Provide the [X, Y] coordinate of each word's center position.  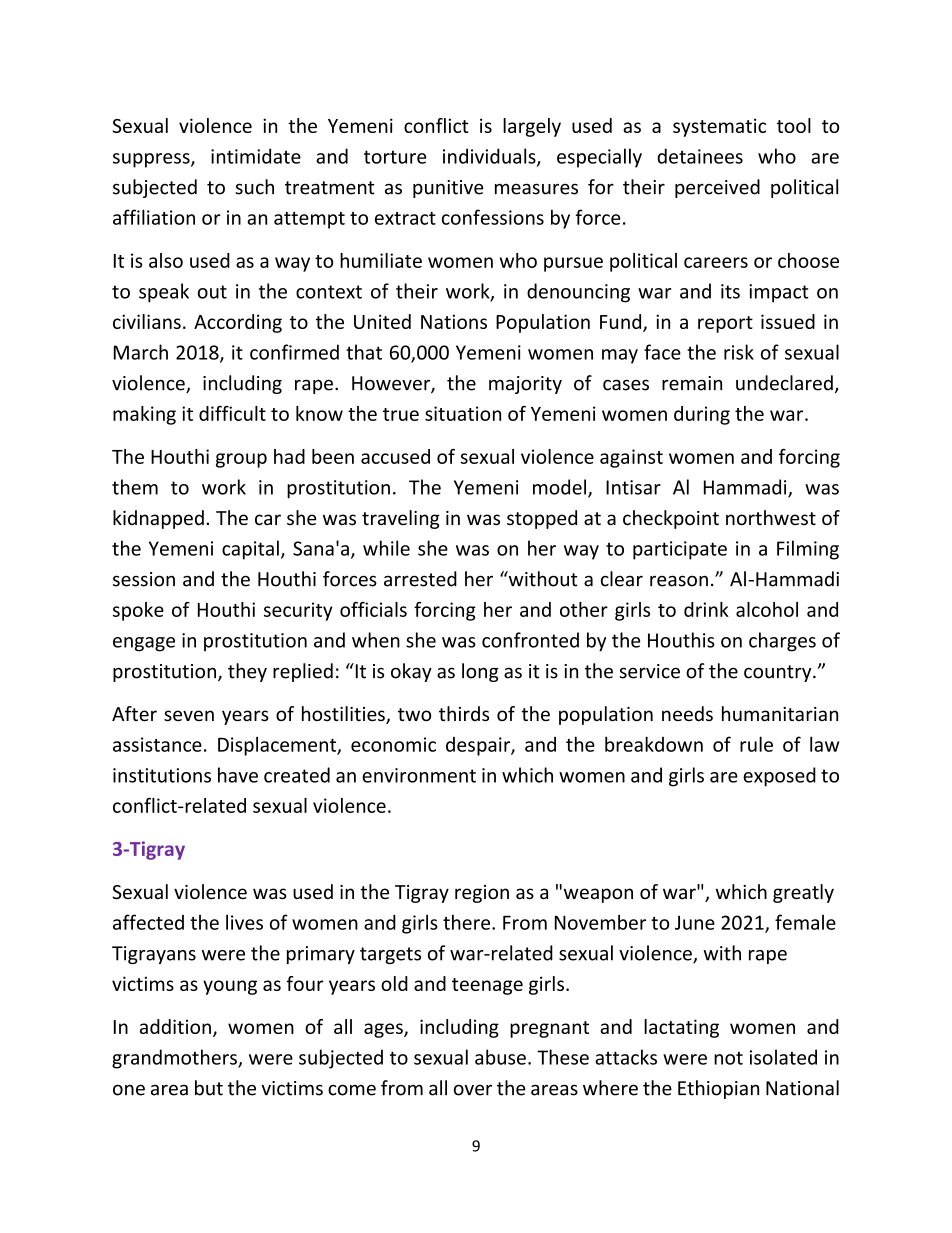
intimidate [256, 156]
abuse [500, 1057]
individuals [490, 157]
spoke [138, 611]
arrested [420, 579]
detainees [700, 156]
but [209, 1088]
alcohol [767, 609]
